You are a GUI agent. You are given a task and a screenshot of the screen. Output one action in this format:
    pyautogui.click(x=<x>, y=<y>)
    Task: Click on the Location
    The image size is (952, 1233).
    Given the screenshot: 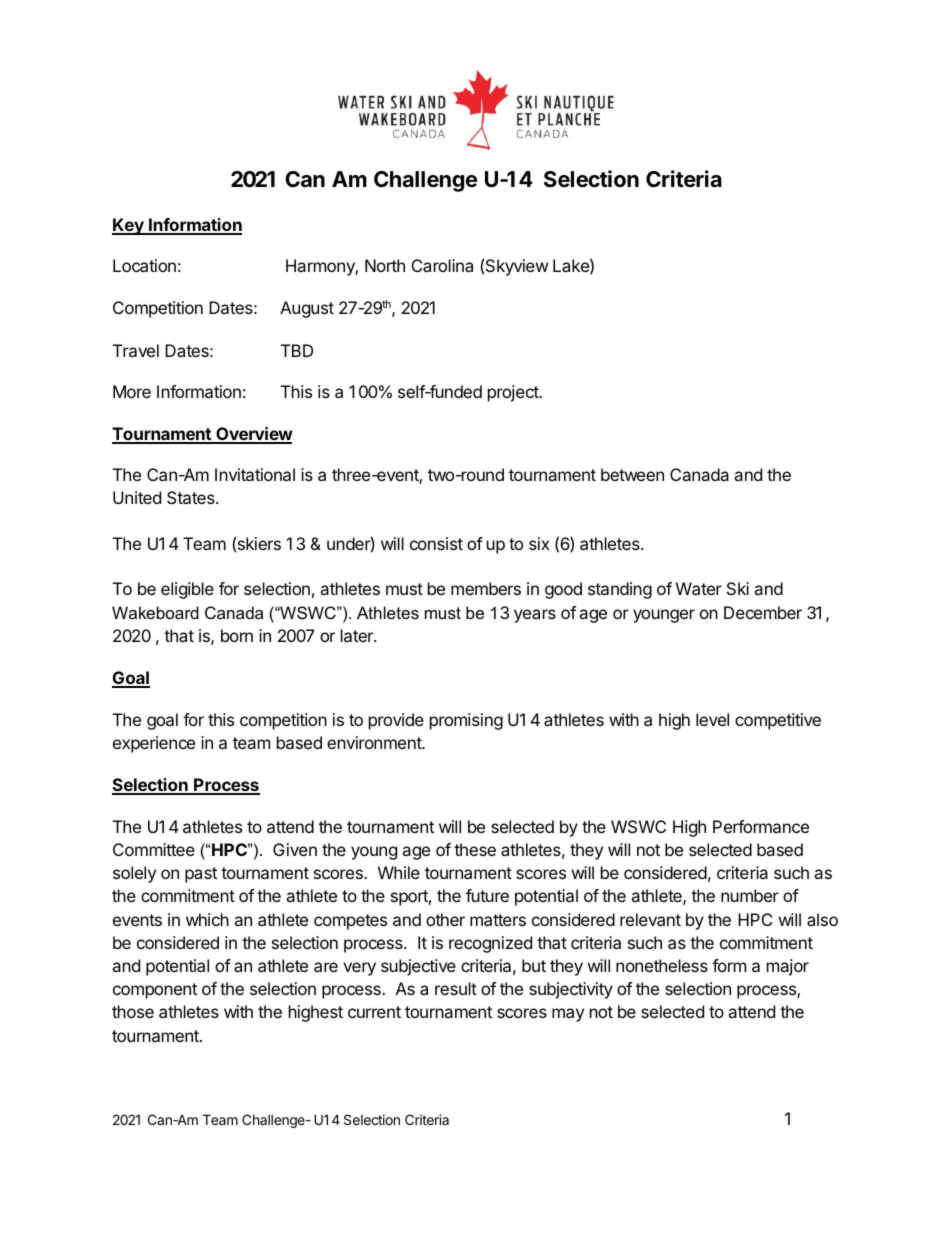 What is the action you would take?
    pyautogui.click(x=144, y=265)
